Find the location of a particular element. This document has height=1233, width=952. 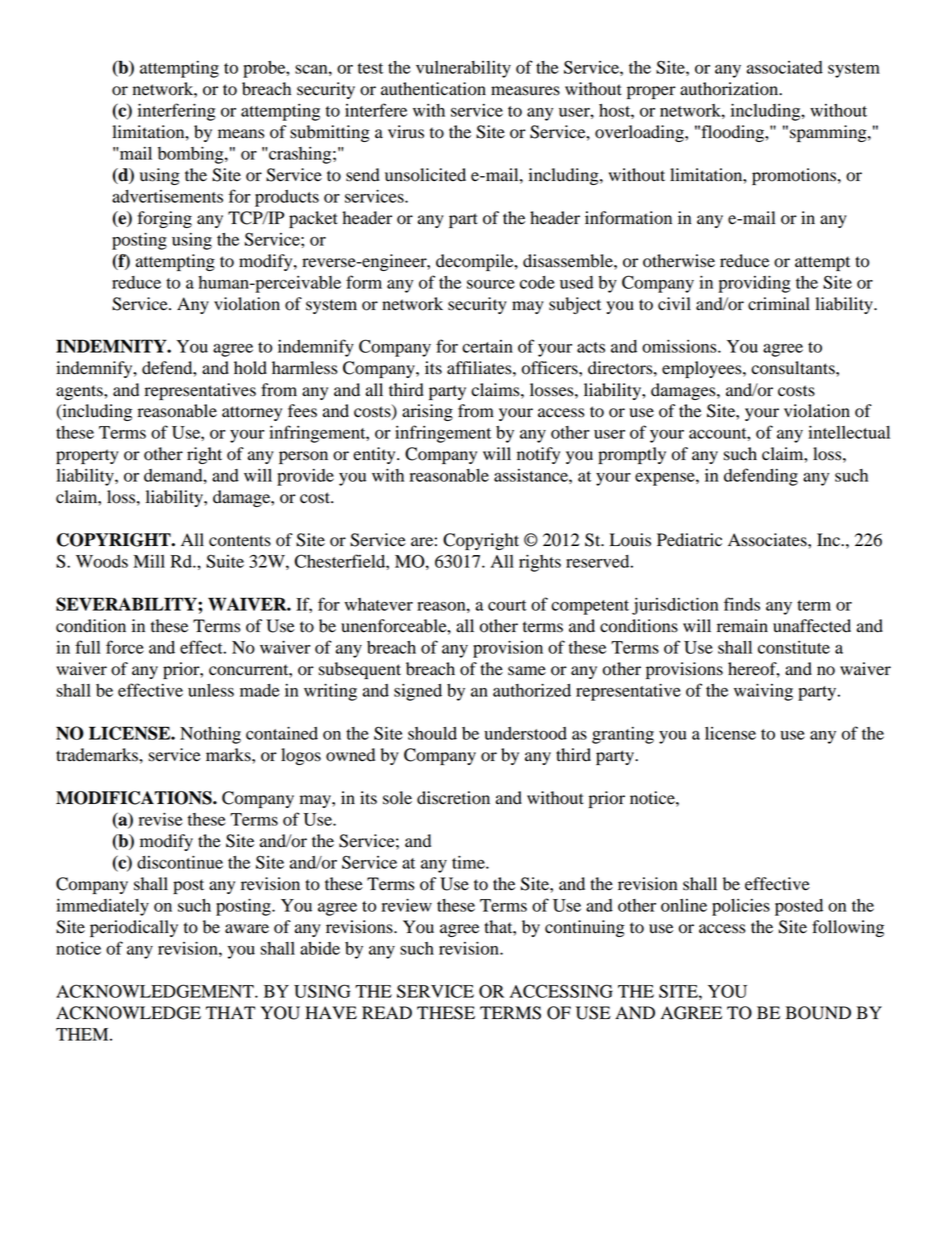

authorization is located at coordinates (730, 89).
